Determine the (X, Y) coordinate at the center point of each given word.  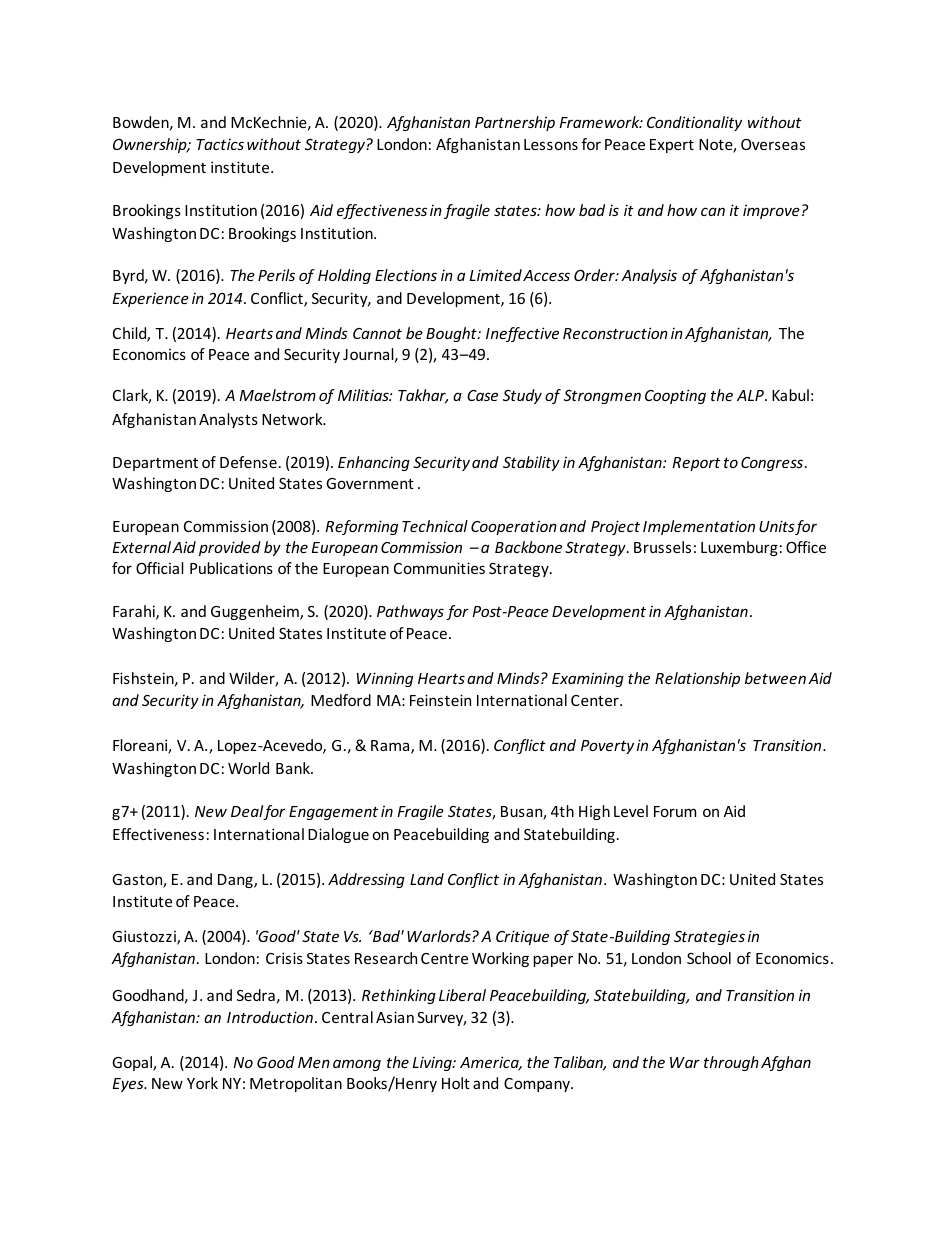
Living (433, 1063)
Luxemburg (739, 548)
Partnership (515, 123)
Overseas (773, 144)
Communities (439, 568)
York (202, 1083)
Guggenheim (256, 612)
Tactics (220, 144)
